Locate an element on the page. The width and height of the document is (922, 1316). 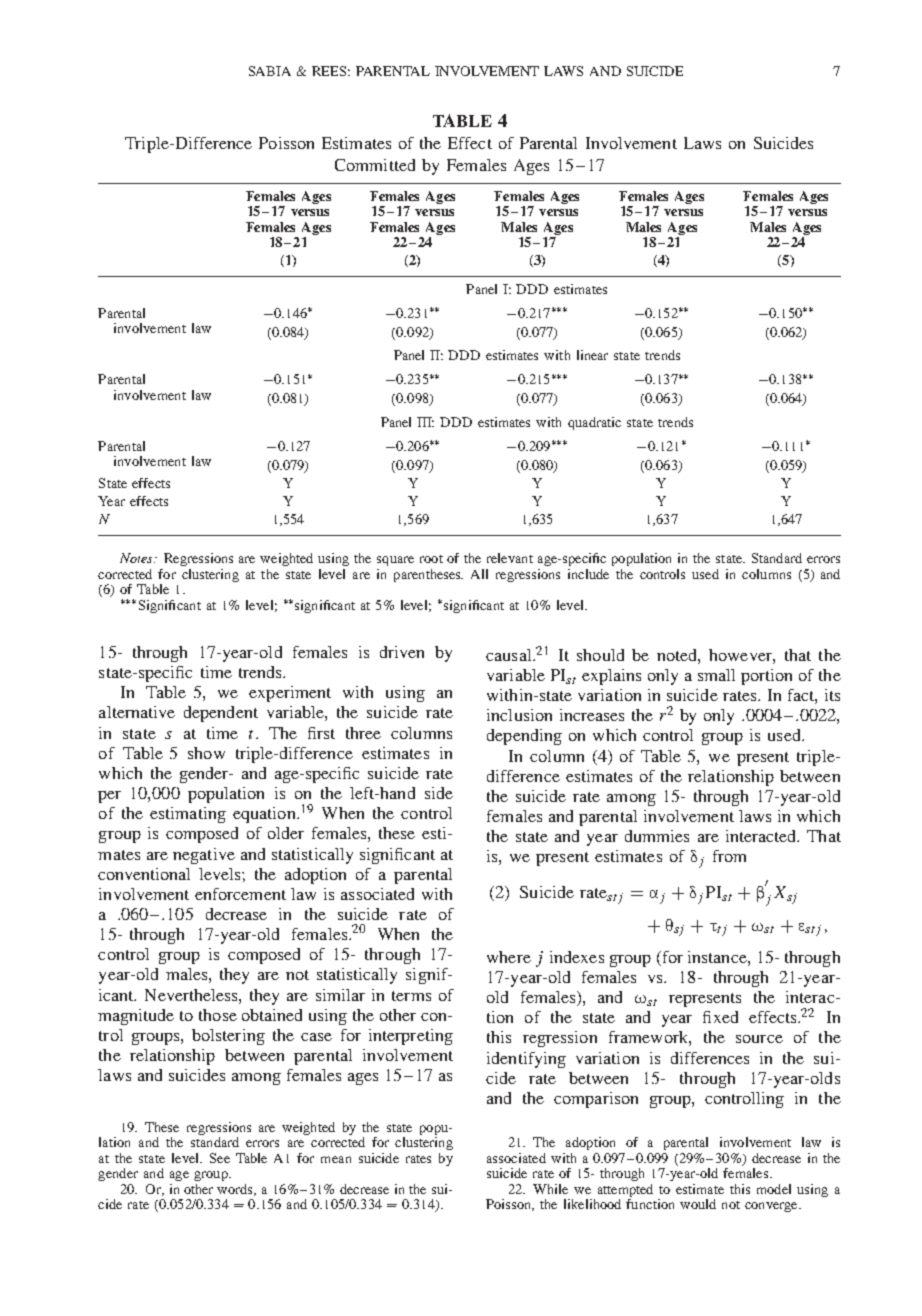
where is located at coordinates (509, 957).
